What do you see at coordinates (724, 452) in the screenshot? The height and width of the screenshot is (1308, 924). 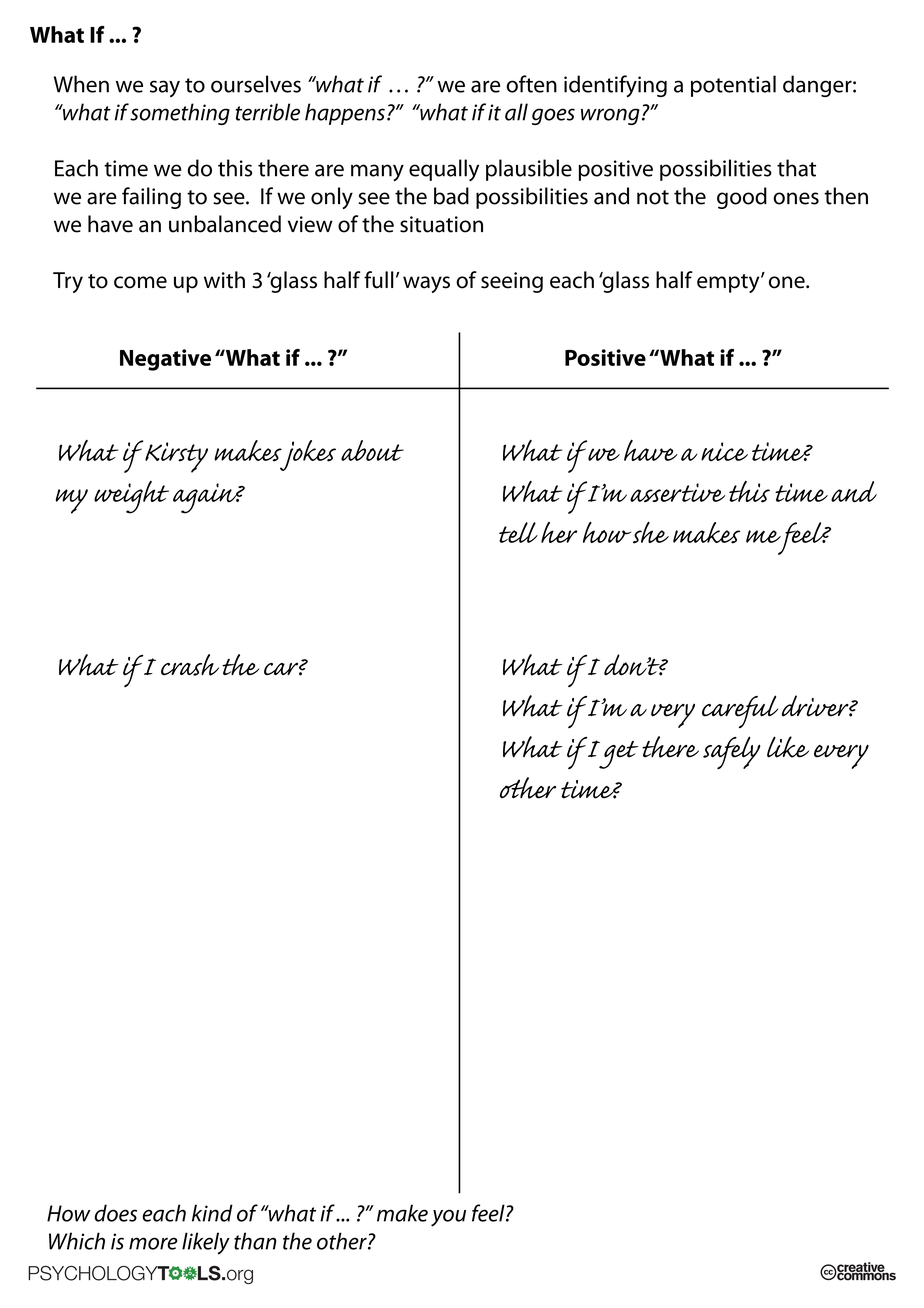 I see `nice` at bounding box center [724, 452].
